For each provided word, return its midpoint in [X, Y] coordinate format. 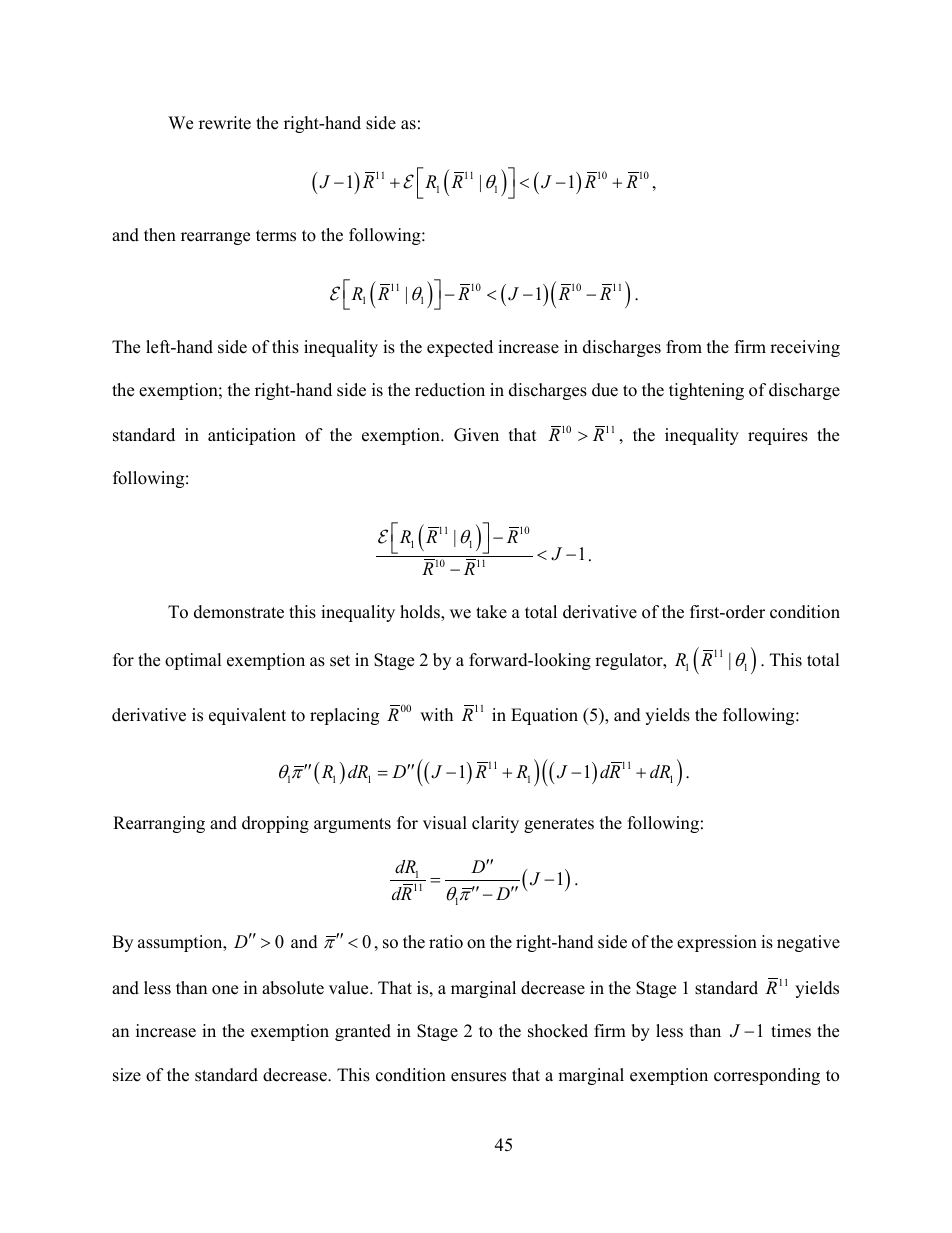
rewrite [225, 123]
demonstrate [239, 612]
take [491, 612]
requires [778, 436]
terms [276, 236]
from [684, 347]
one [225, 990]
